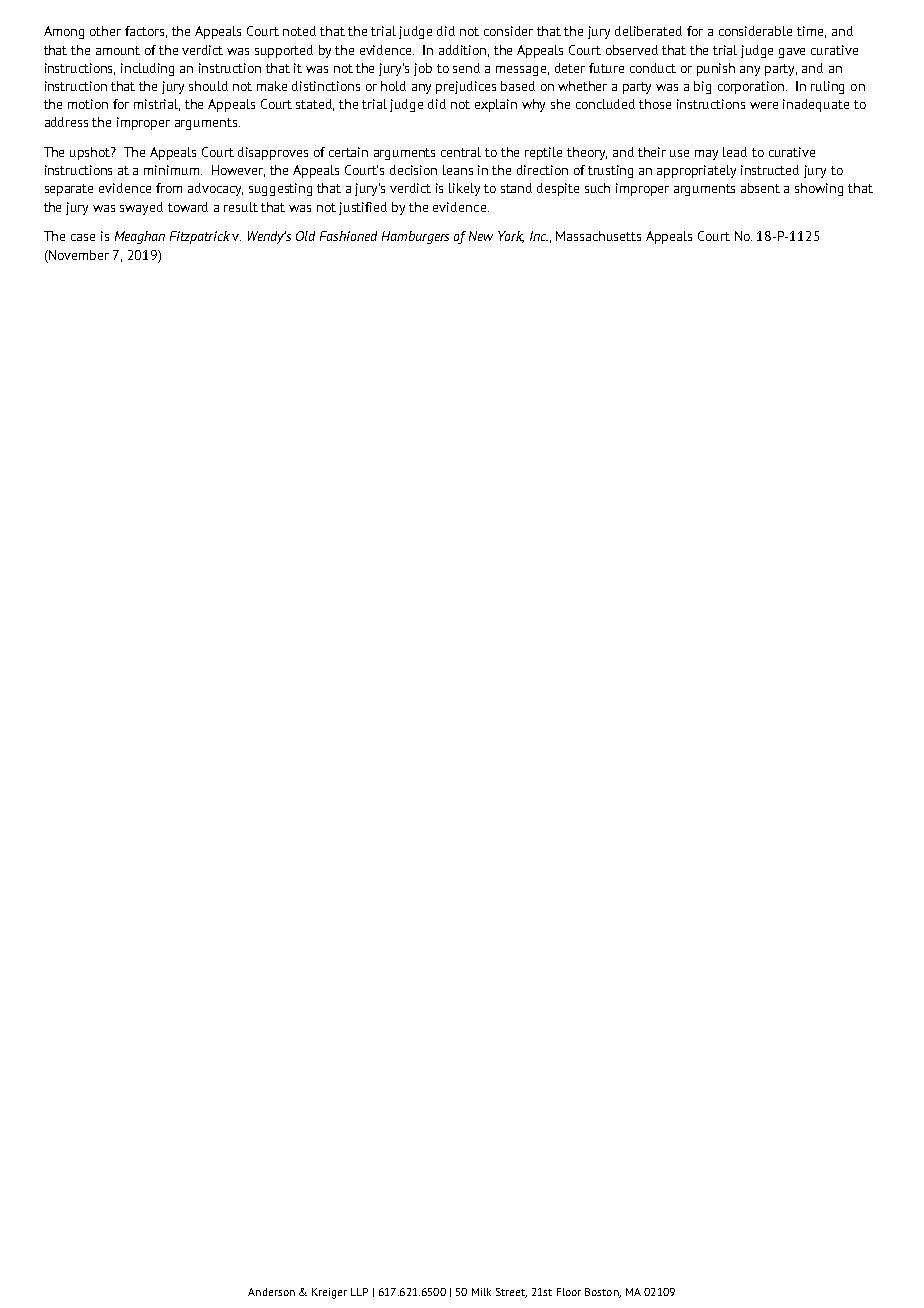 The image size is (924, 1308). Describe the element at coordinates (598, 236) in the document. I see `Massachusetts` at that location.
